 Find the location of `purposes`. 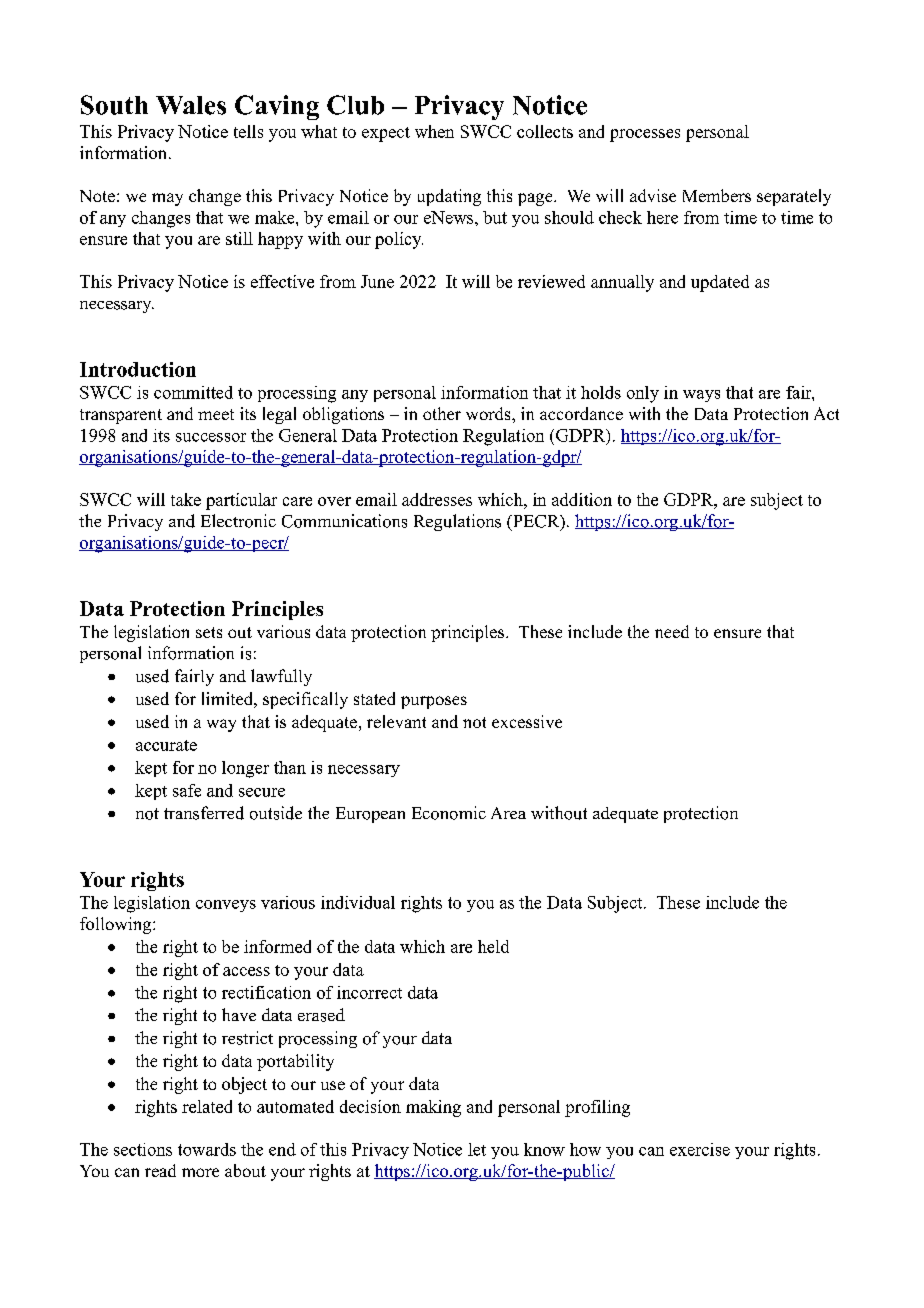

purposes is located at coordinates (434, 702).
